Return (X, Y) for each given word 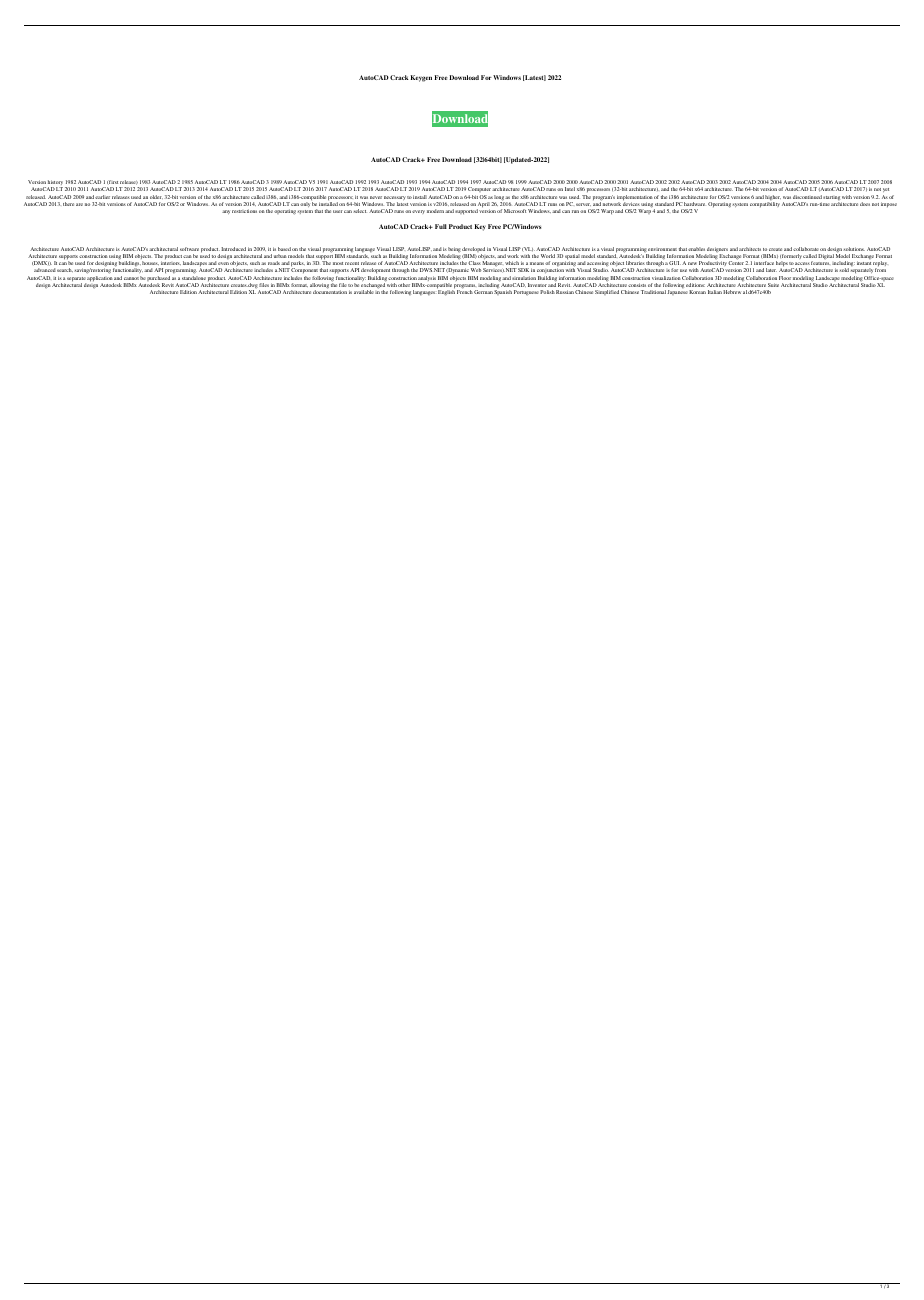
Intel (570, 189)
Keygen (421, 78)
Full (441, 226)
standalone (194, 278)
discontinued (807, 197)
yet (886, 192)
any (226, 212)
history (55, 184)
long (499, 199)
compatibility (765, 204)
